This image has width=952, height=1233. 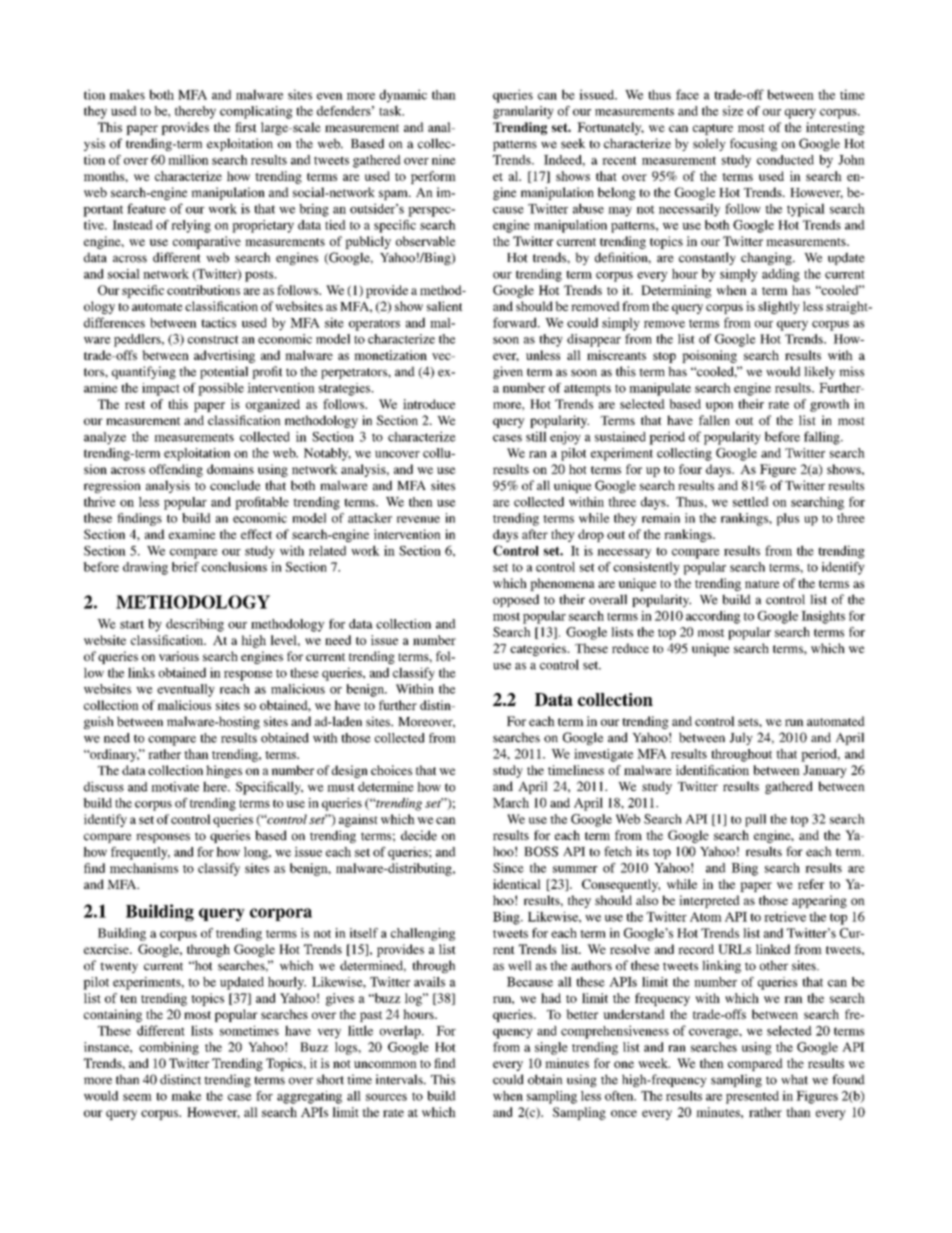 I want to click on still, so click(x=536, y=436).
